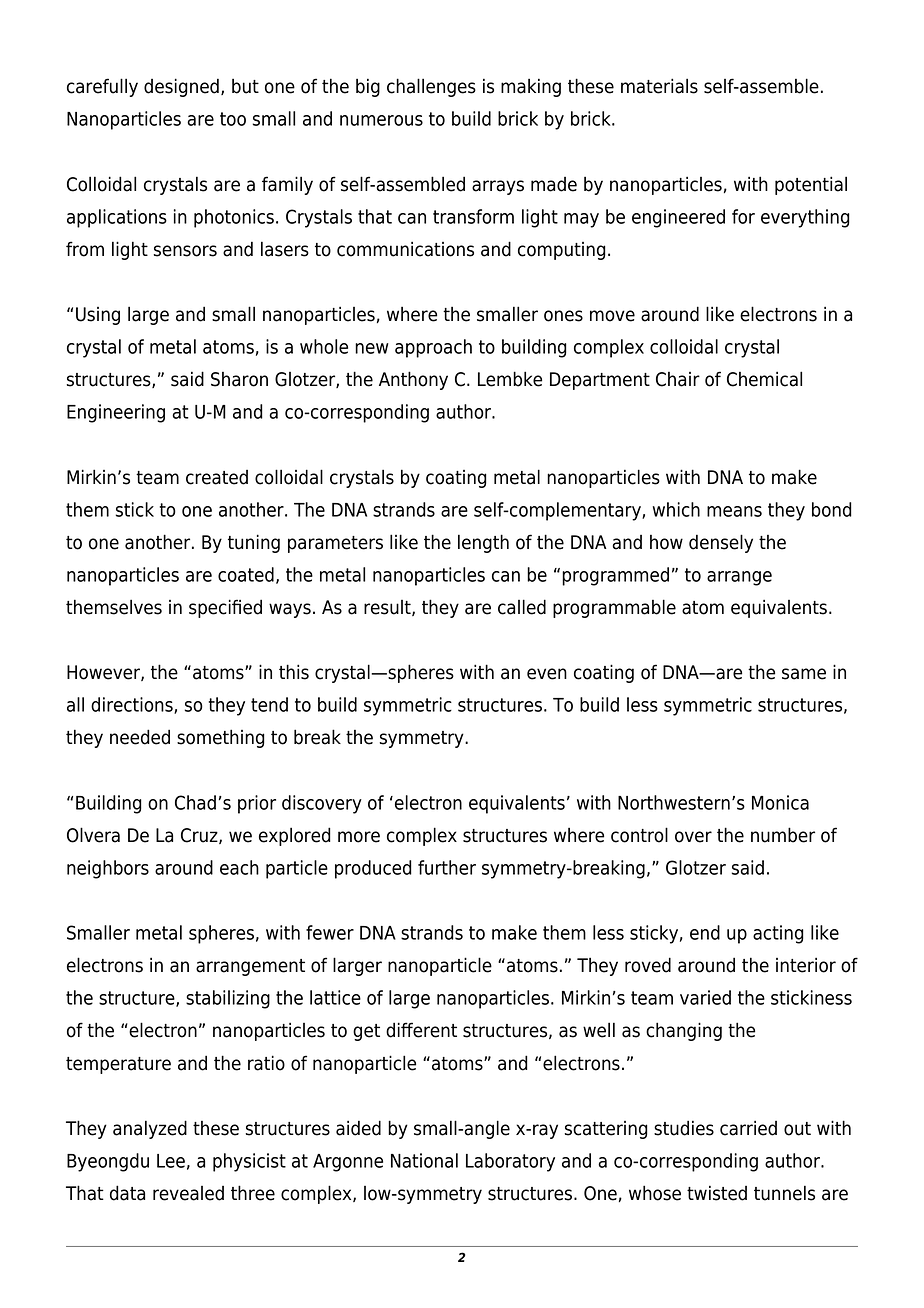 Image resolution: width=924 pixels, height=1308 pixels. Describe the element at coordinates (413, 380) in the document. I see `Anthony` at that location.
